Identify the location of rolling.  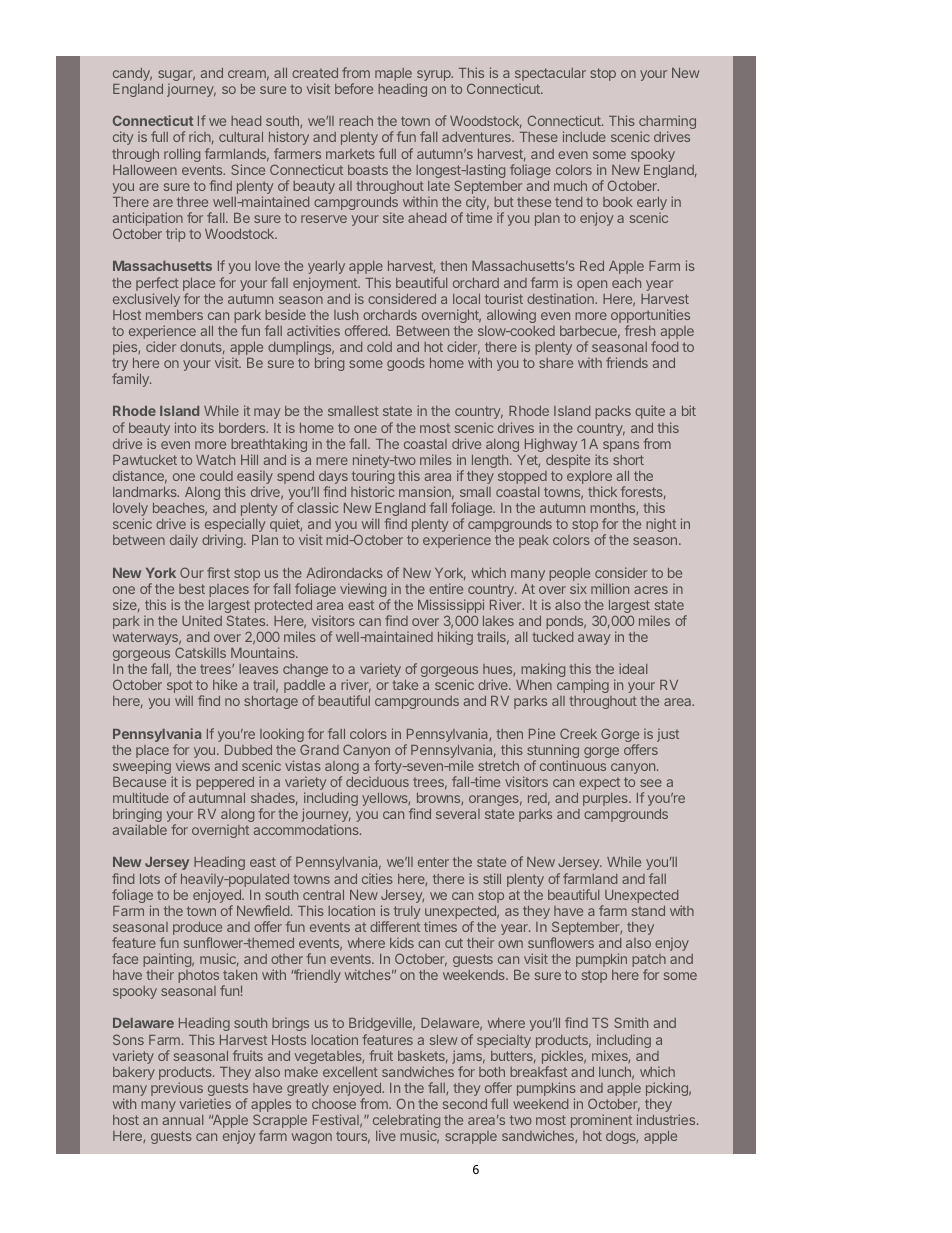
(182, 155).
